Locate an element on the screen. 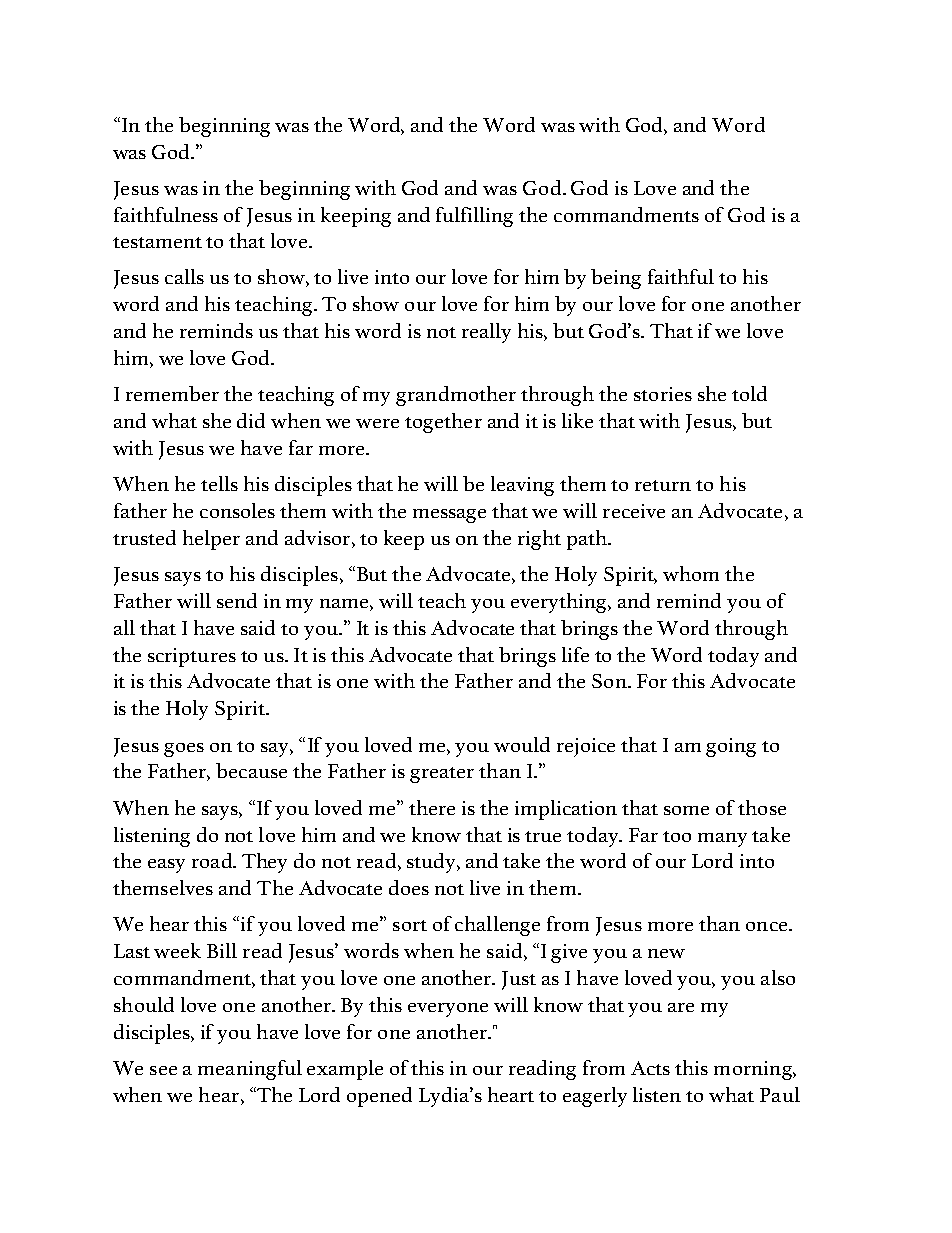 The image size is (952, 1233). opened is located at coordinates (379, 1097).
